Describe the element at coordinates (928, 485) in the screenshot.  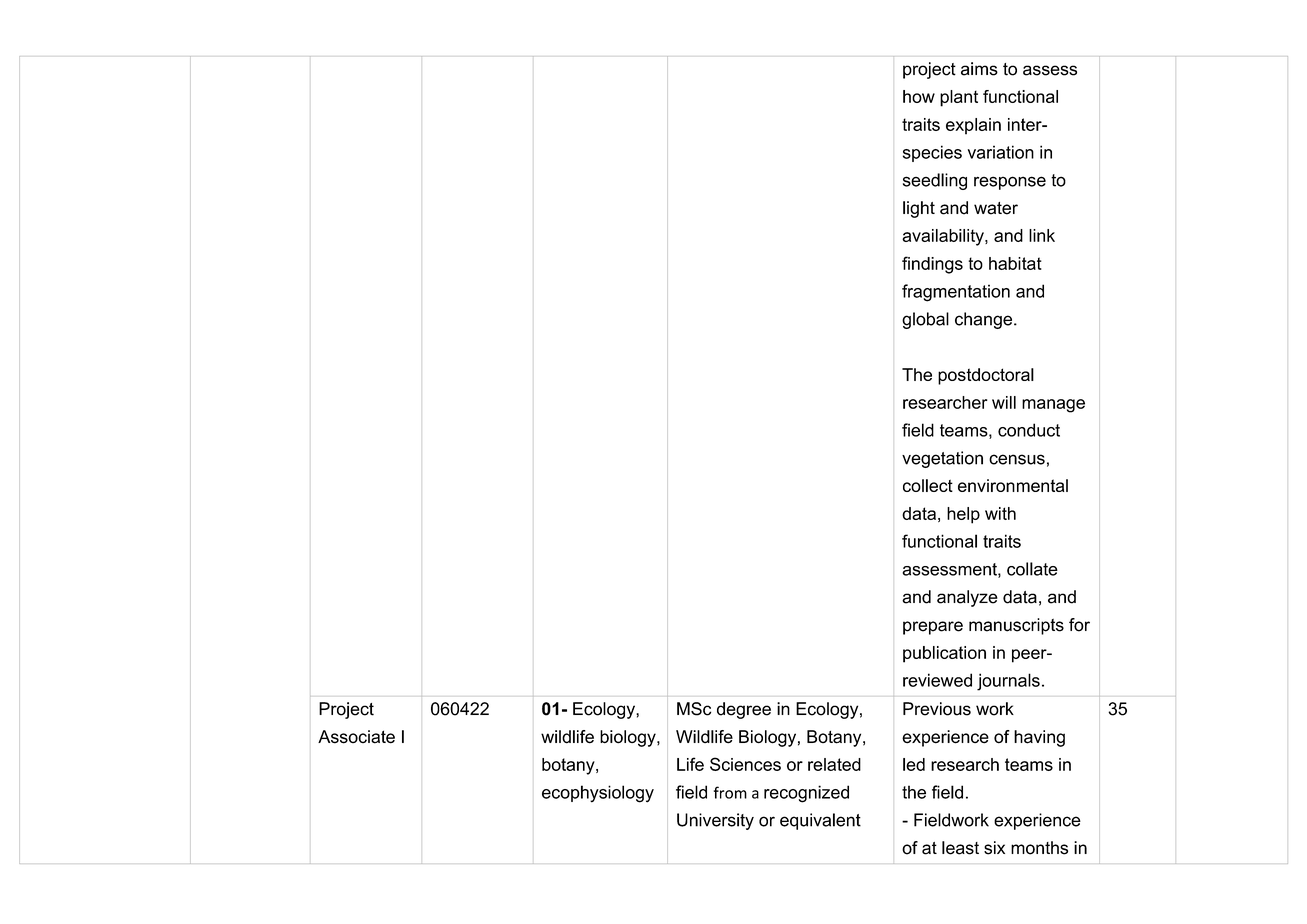
I see `collect` at that location.
